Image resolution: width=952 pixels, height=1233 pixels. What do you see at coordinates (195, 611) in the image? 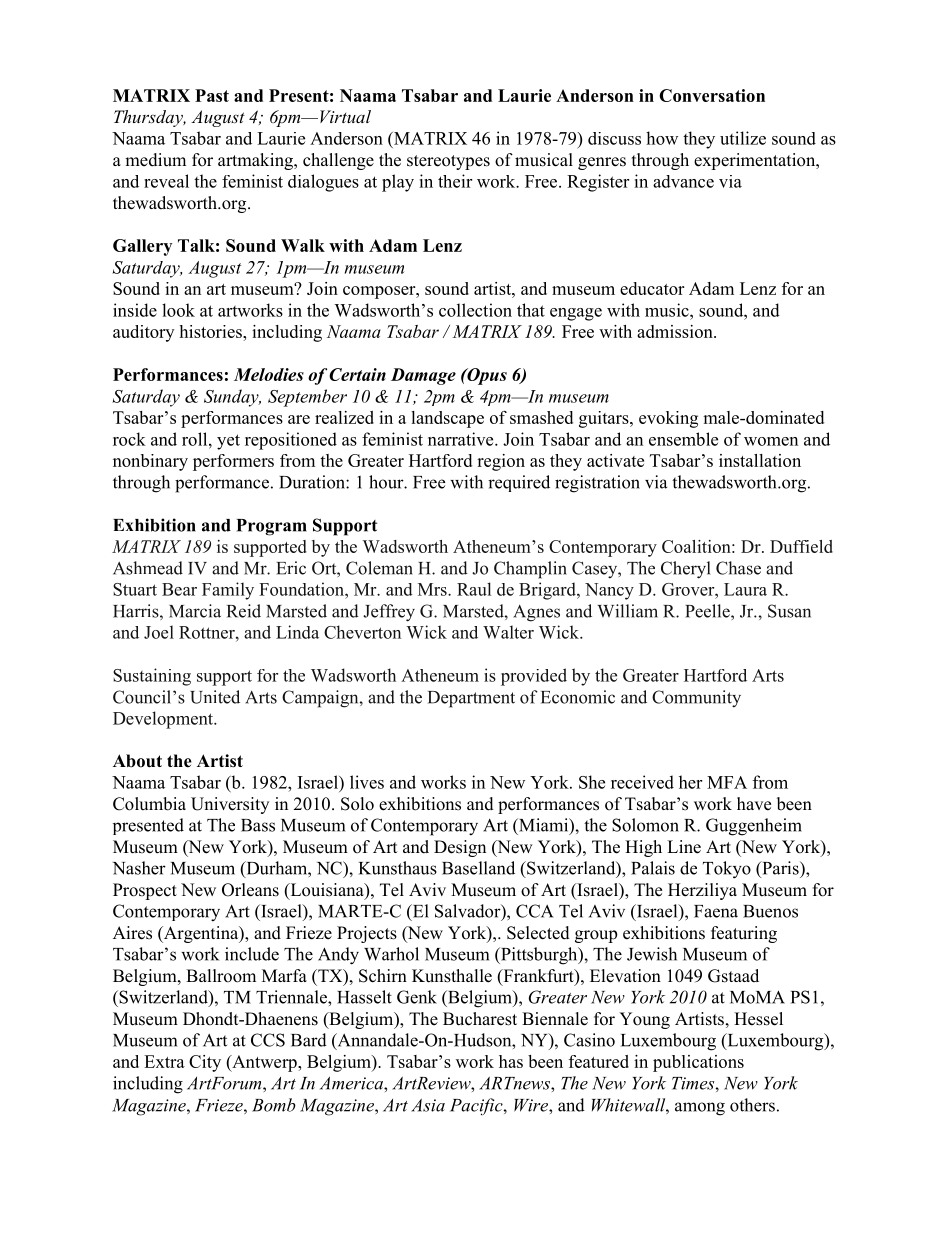
I see `Marcia` at bounding box center [195, 611].
